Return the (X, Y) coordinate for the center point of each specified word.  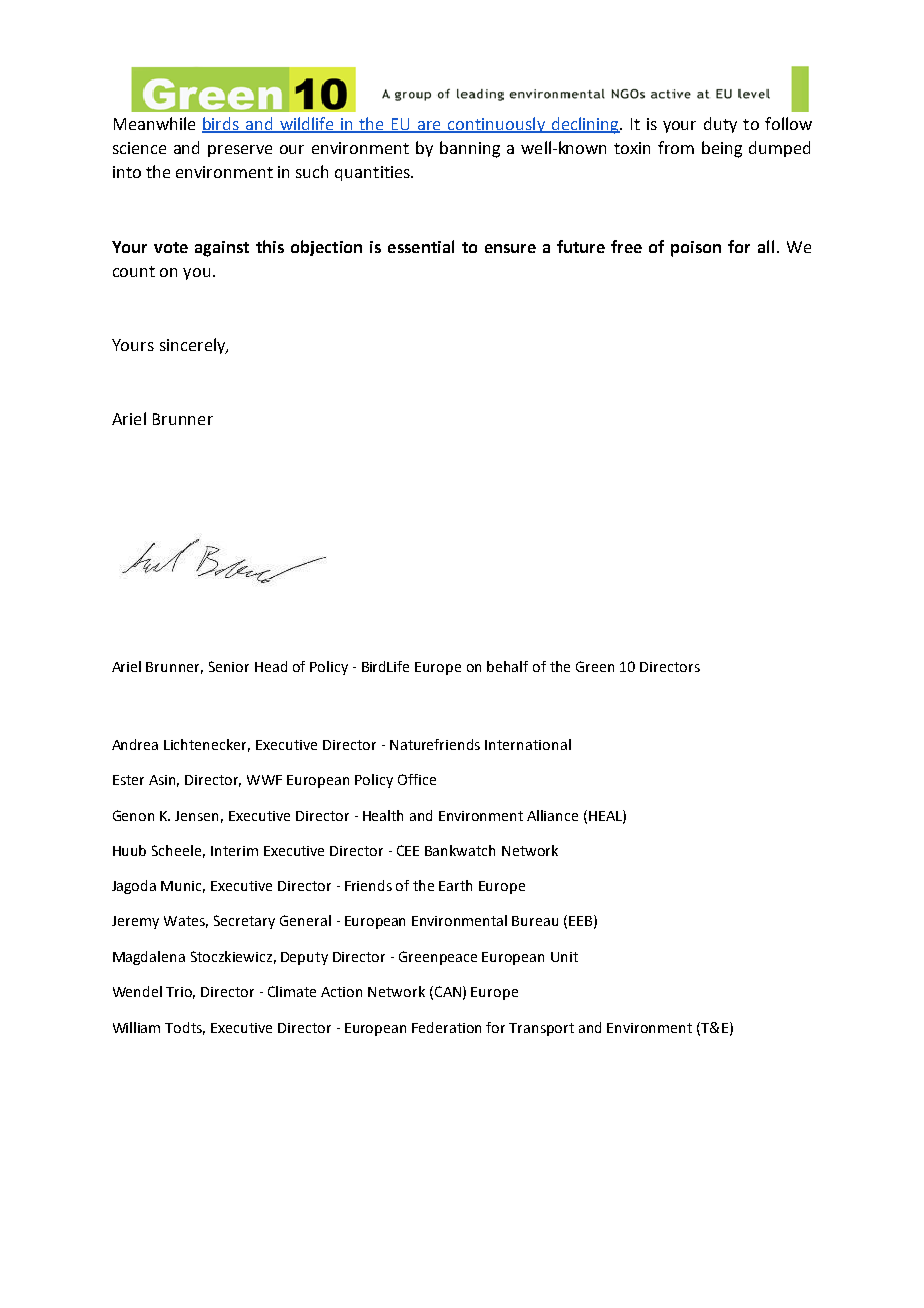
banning (470, 149)
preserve (240, 151)
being (722, 149)
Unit (564, 957)
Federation (446, 1027)
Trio (180, 993)
